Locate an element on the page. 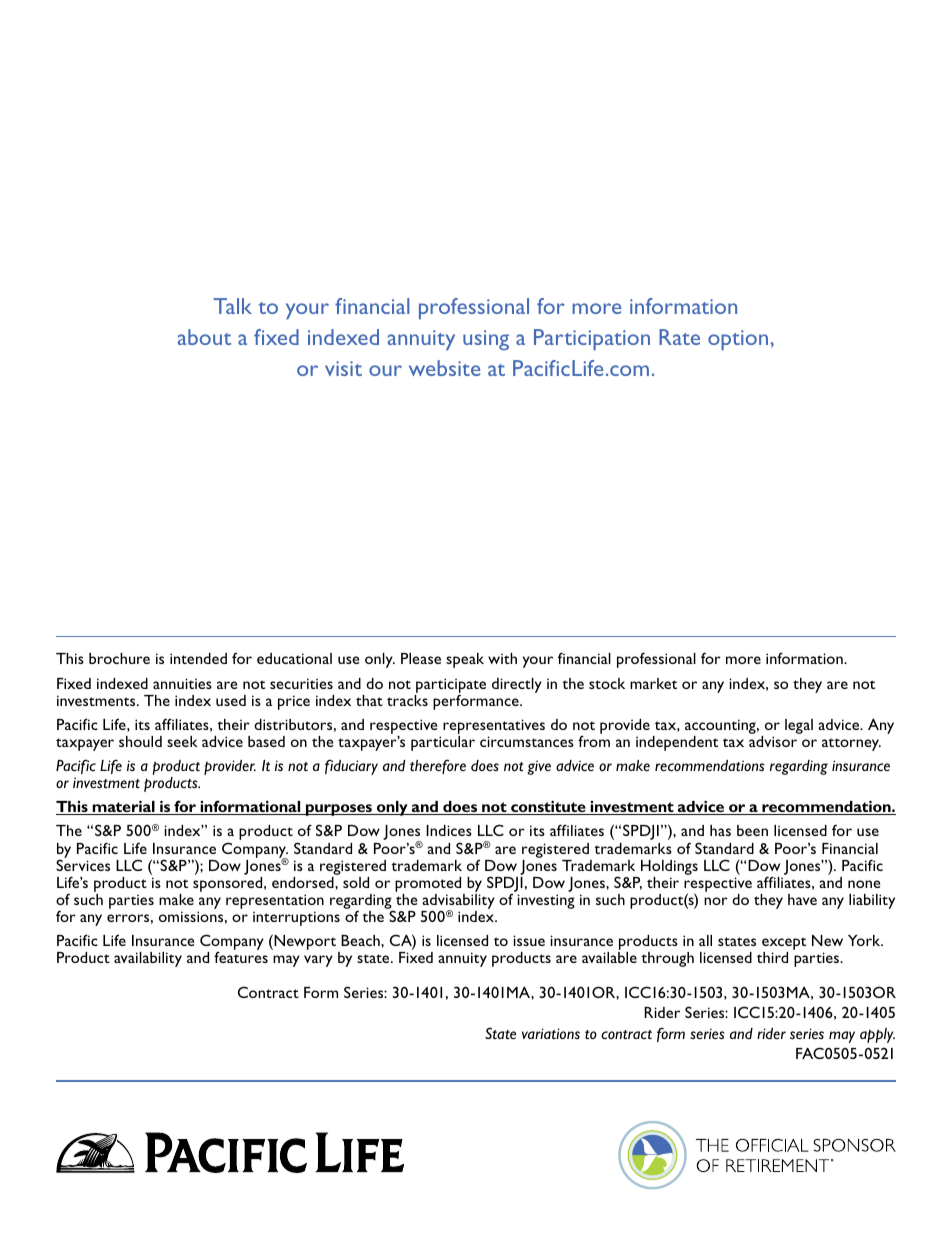 The height and width of the document is (1233, 952). annuities is located at coordinates (182, 683).
